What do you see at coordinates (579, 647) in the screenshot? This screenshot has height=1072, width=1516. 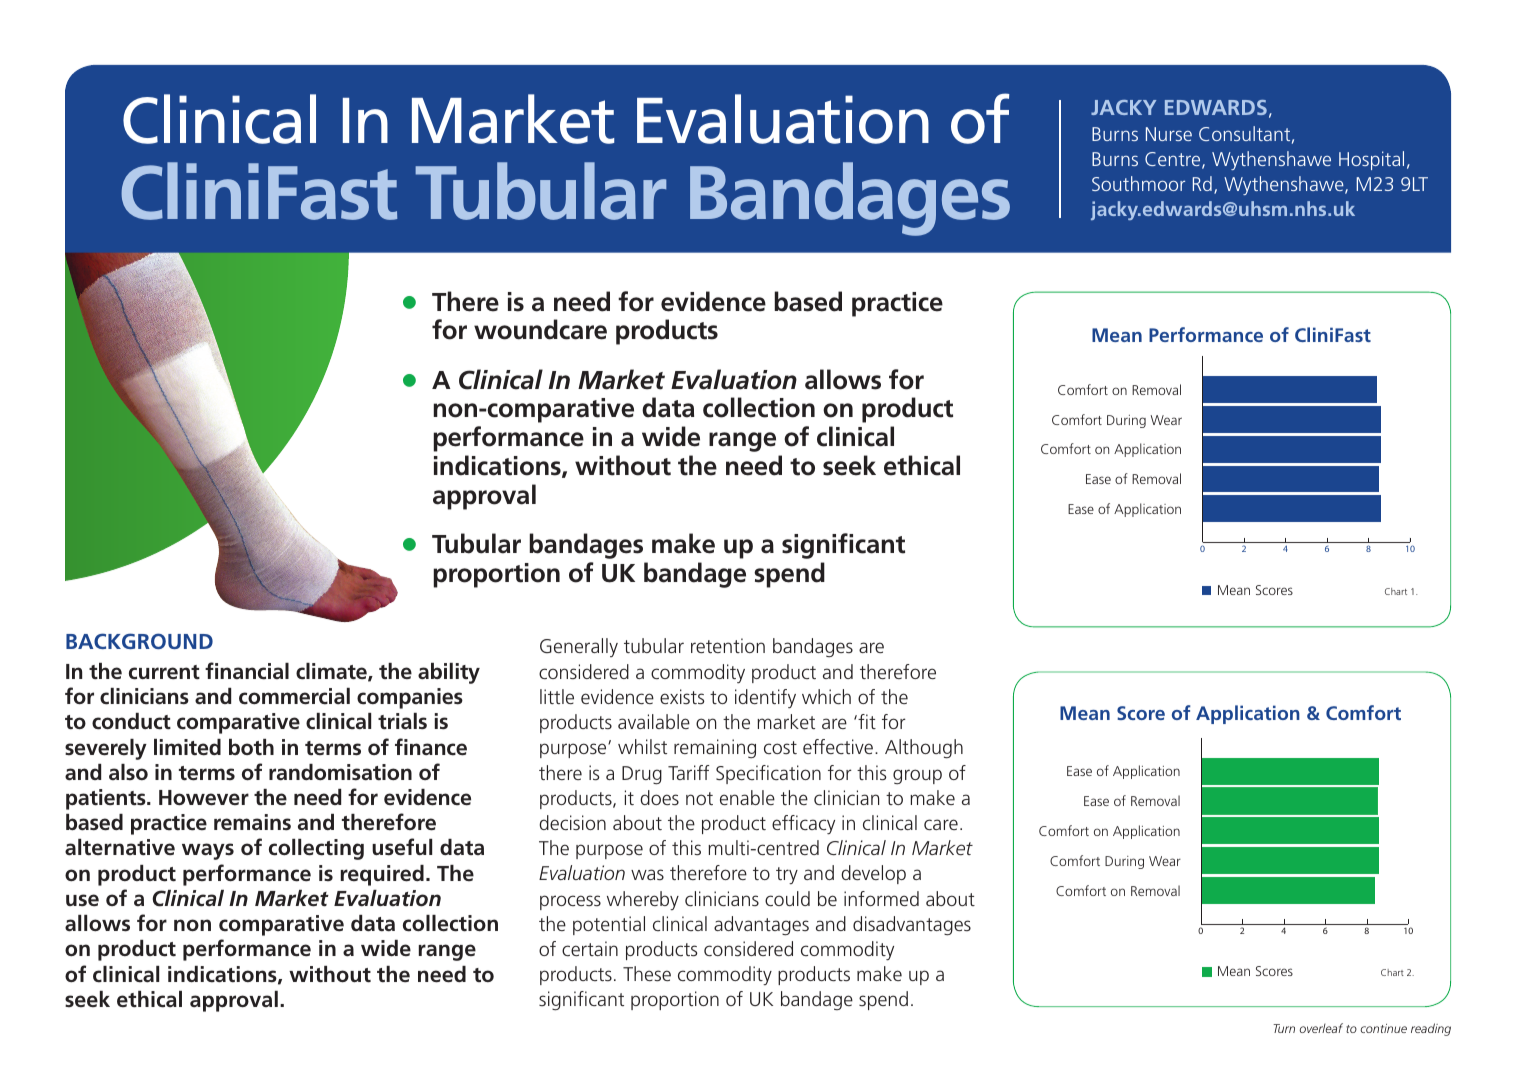 I see `Generally` at bounding box center [579, 647].
